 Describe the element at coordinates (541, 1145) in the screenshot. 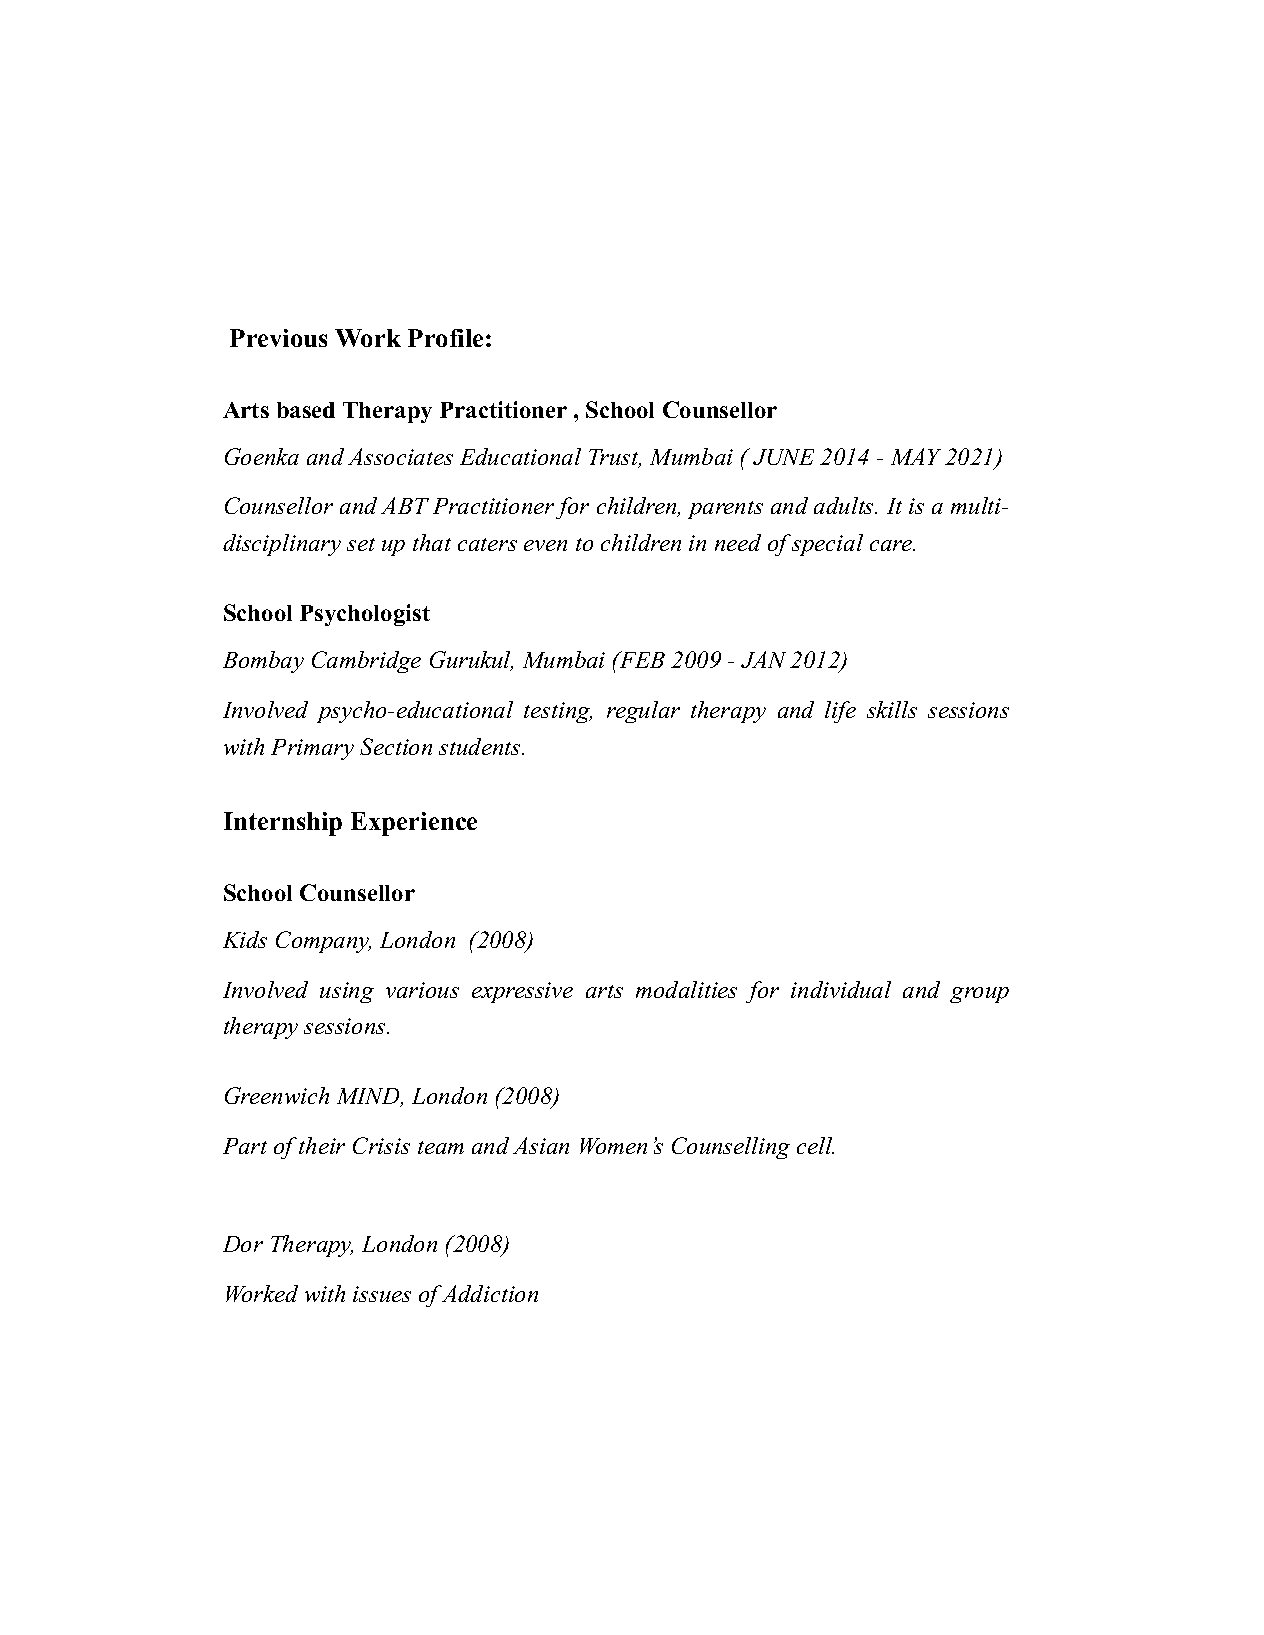

I see `Asian` at that location.
